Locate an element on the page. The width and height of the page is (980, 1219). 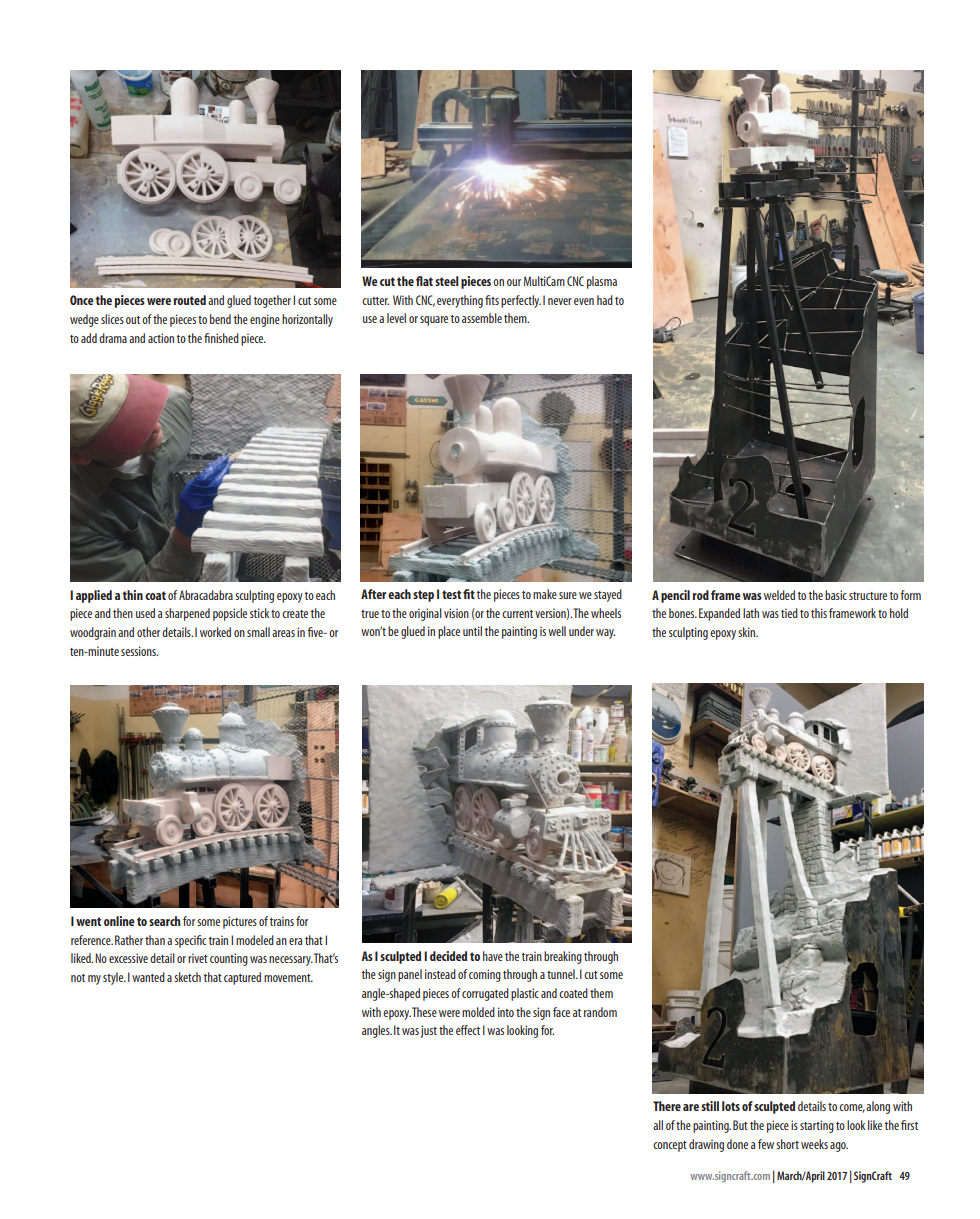
assemble is located at coordinates (482, 318).
